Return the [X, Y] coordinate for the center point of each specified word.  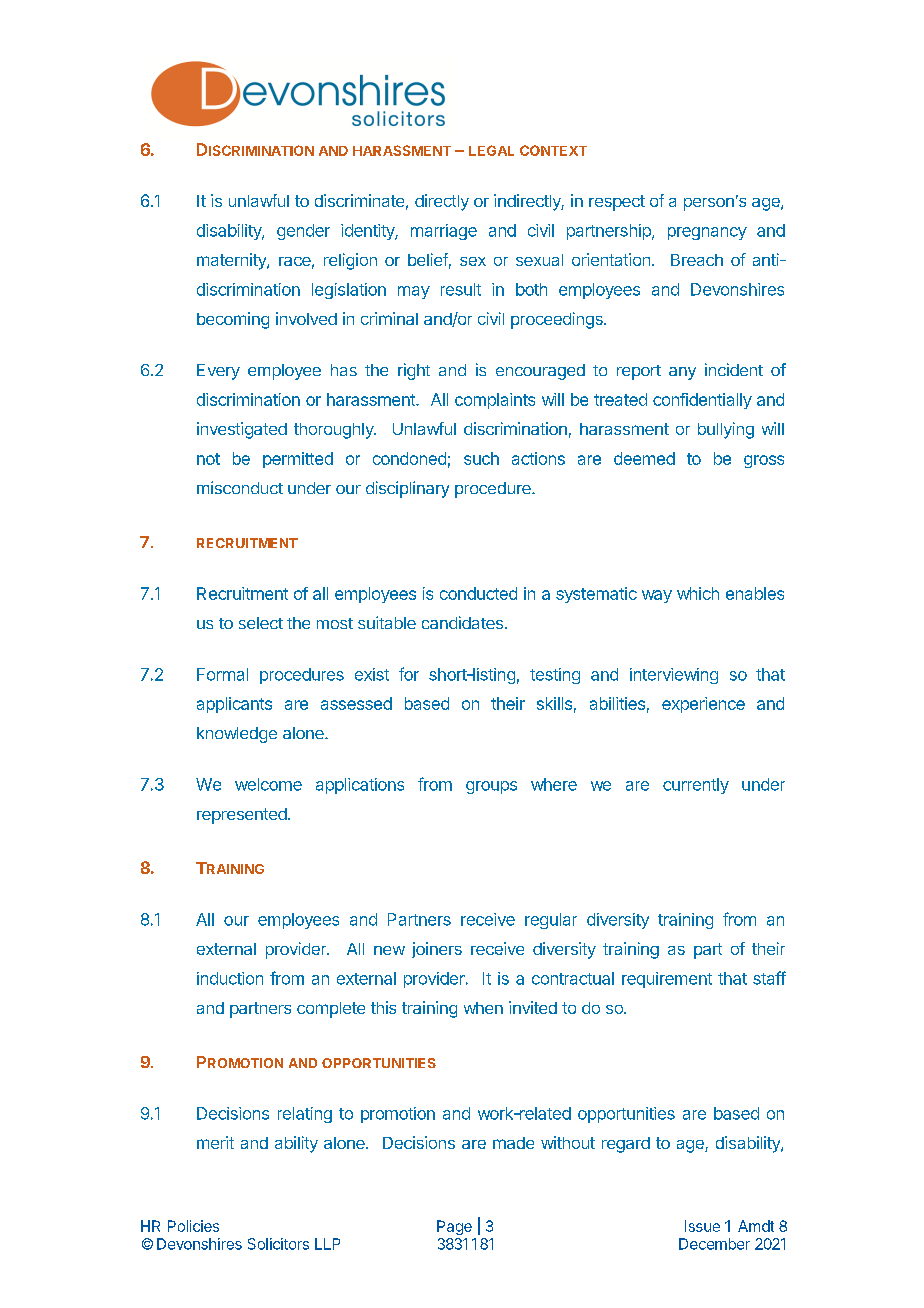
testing [555, 676]
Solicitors [278, 1244]
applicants [234, 705]
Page [454, 1227]
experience [703, 705]
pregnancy [707, 233]
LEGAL [491, 150]
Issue [702, 1226]
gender [303, 232]
